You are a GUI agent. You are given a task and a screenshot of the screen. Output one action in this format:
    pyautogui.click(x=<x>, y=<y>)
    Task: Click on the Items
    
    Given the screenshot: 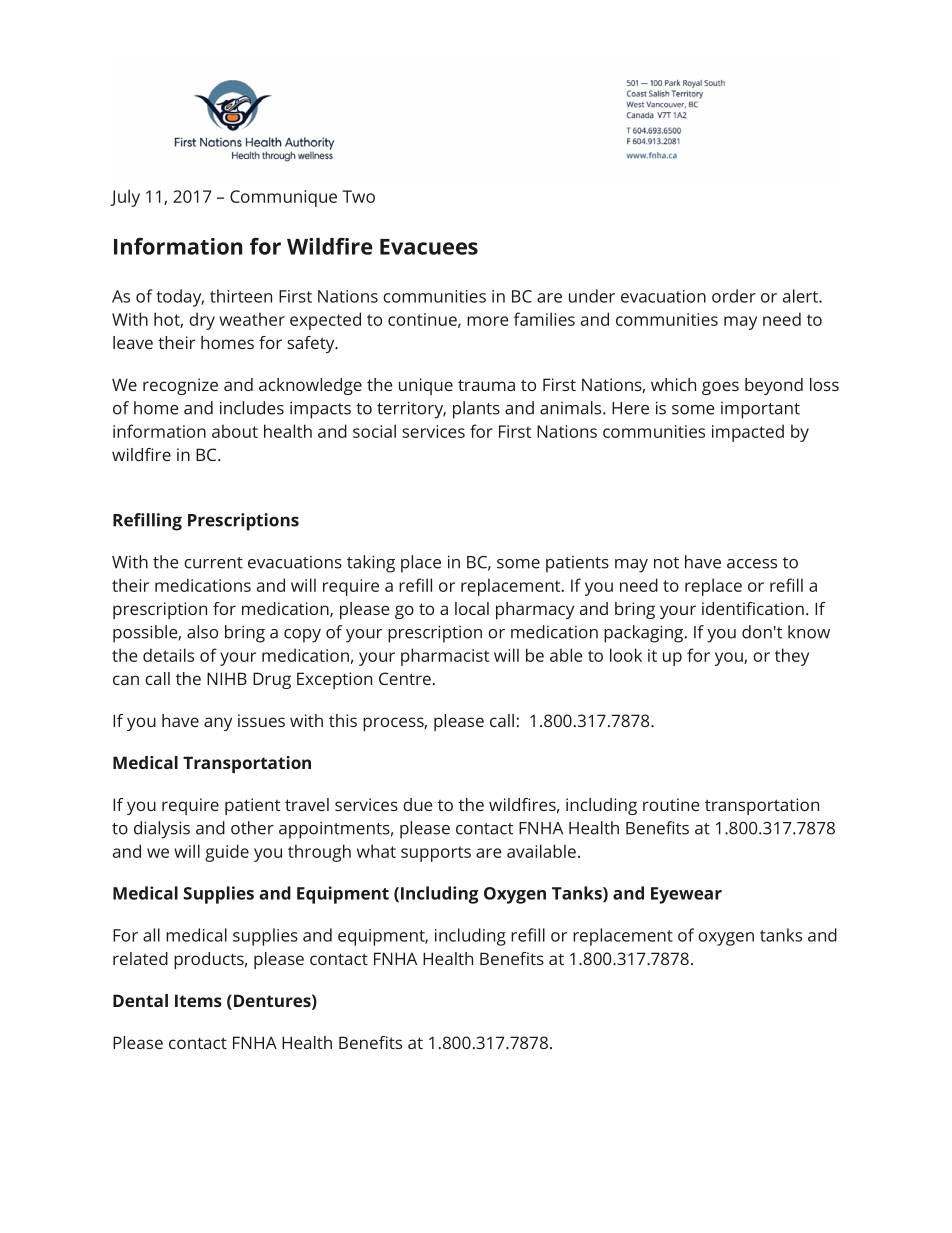 What is the action you would take?
    pyautogui.click(x=198, y=1000)
